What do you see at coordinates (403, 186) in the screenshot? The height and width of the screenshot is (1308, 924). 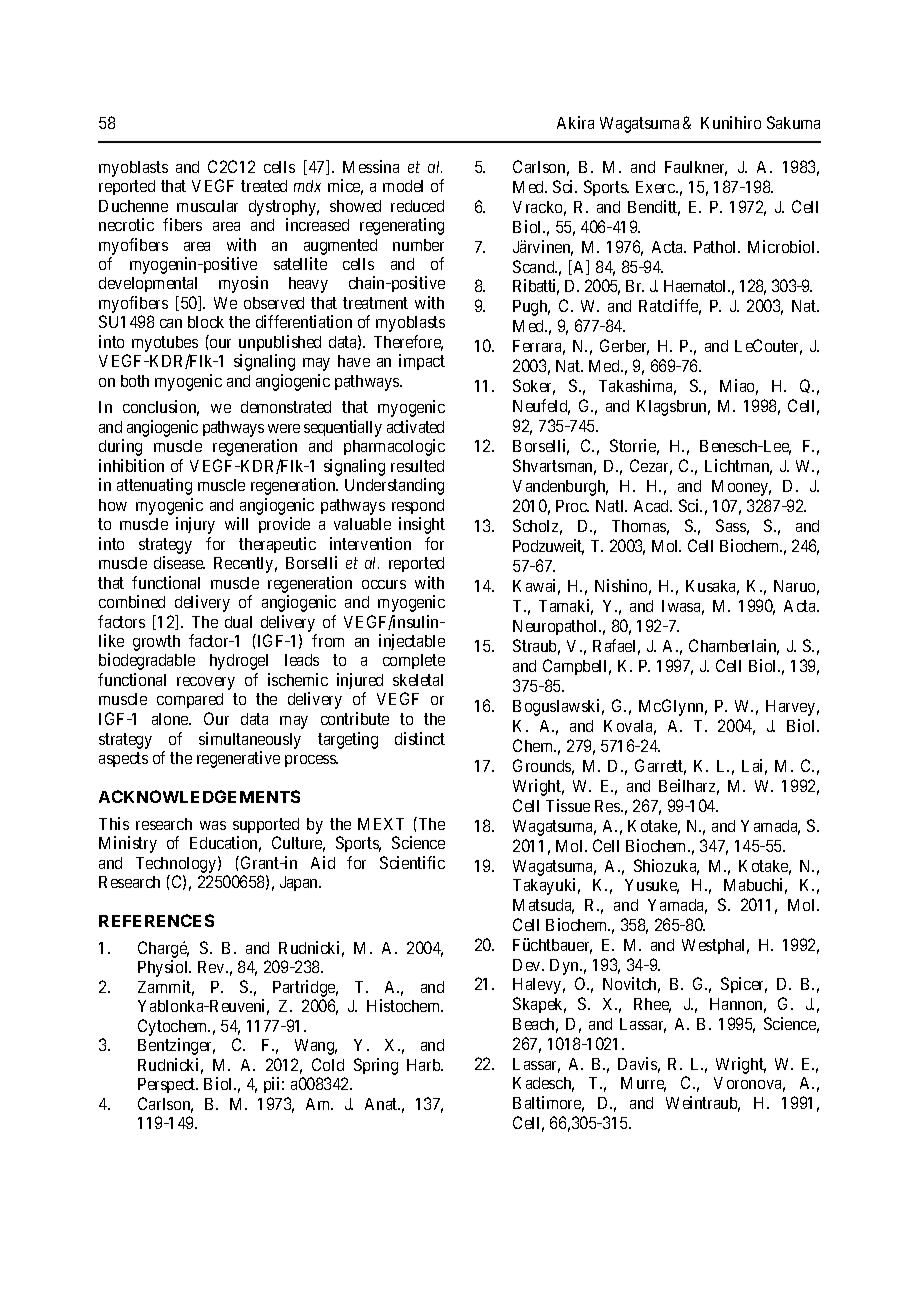 I see `model` at bounding box center [403, 186].
